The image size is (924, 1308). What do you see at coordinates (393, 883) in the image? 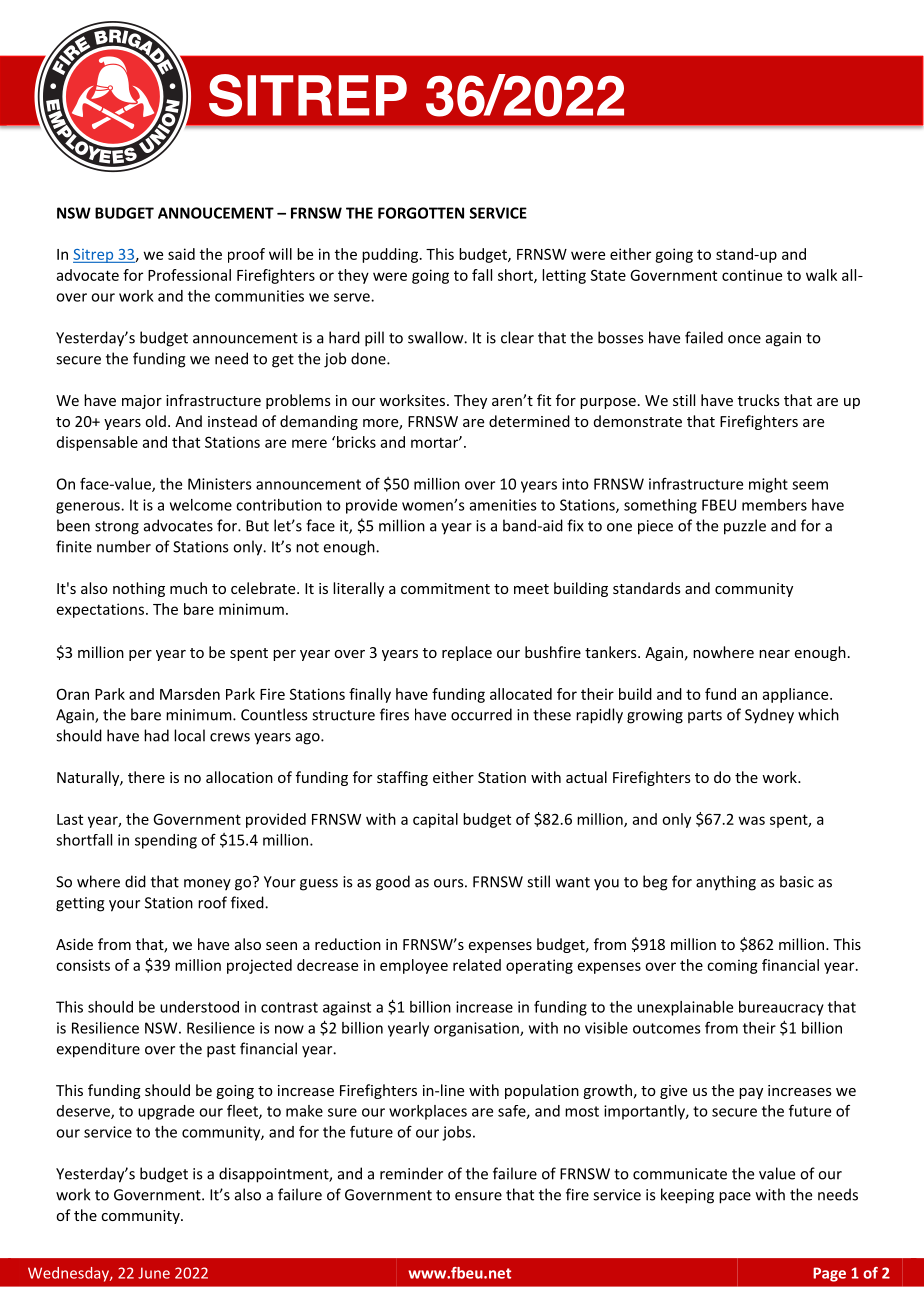
I see `good` at bounding box center [393, 883].
